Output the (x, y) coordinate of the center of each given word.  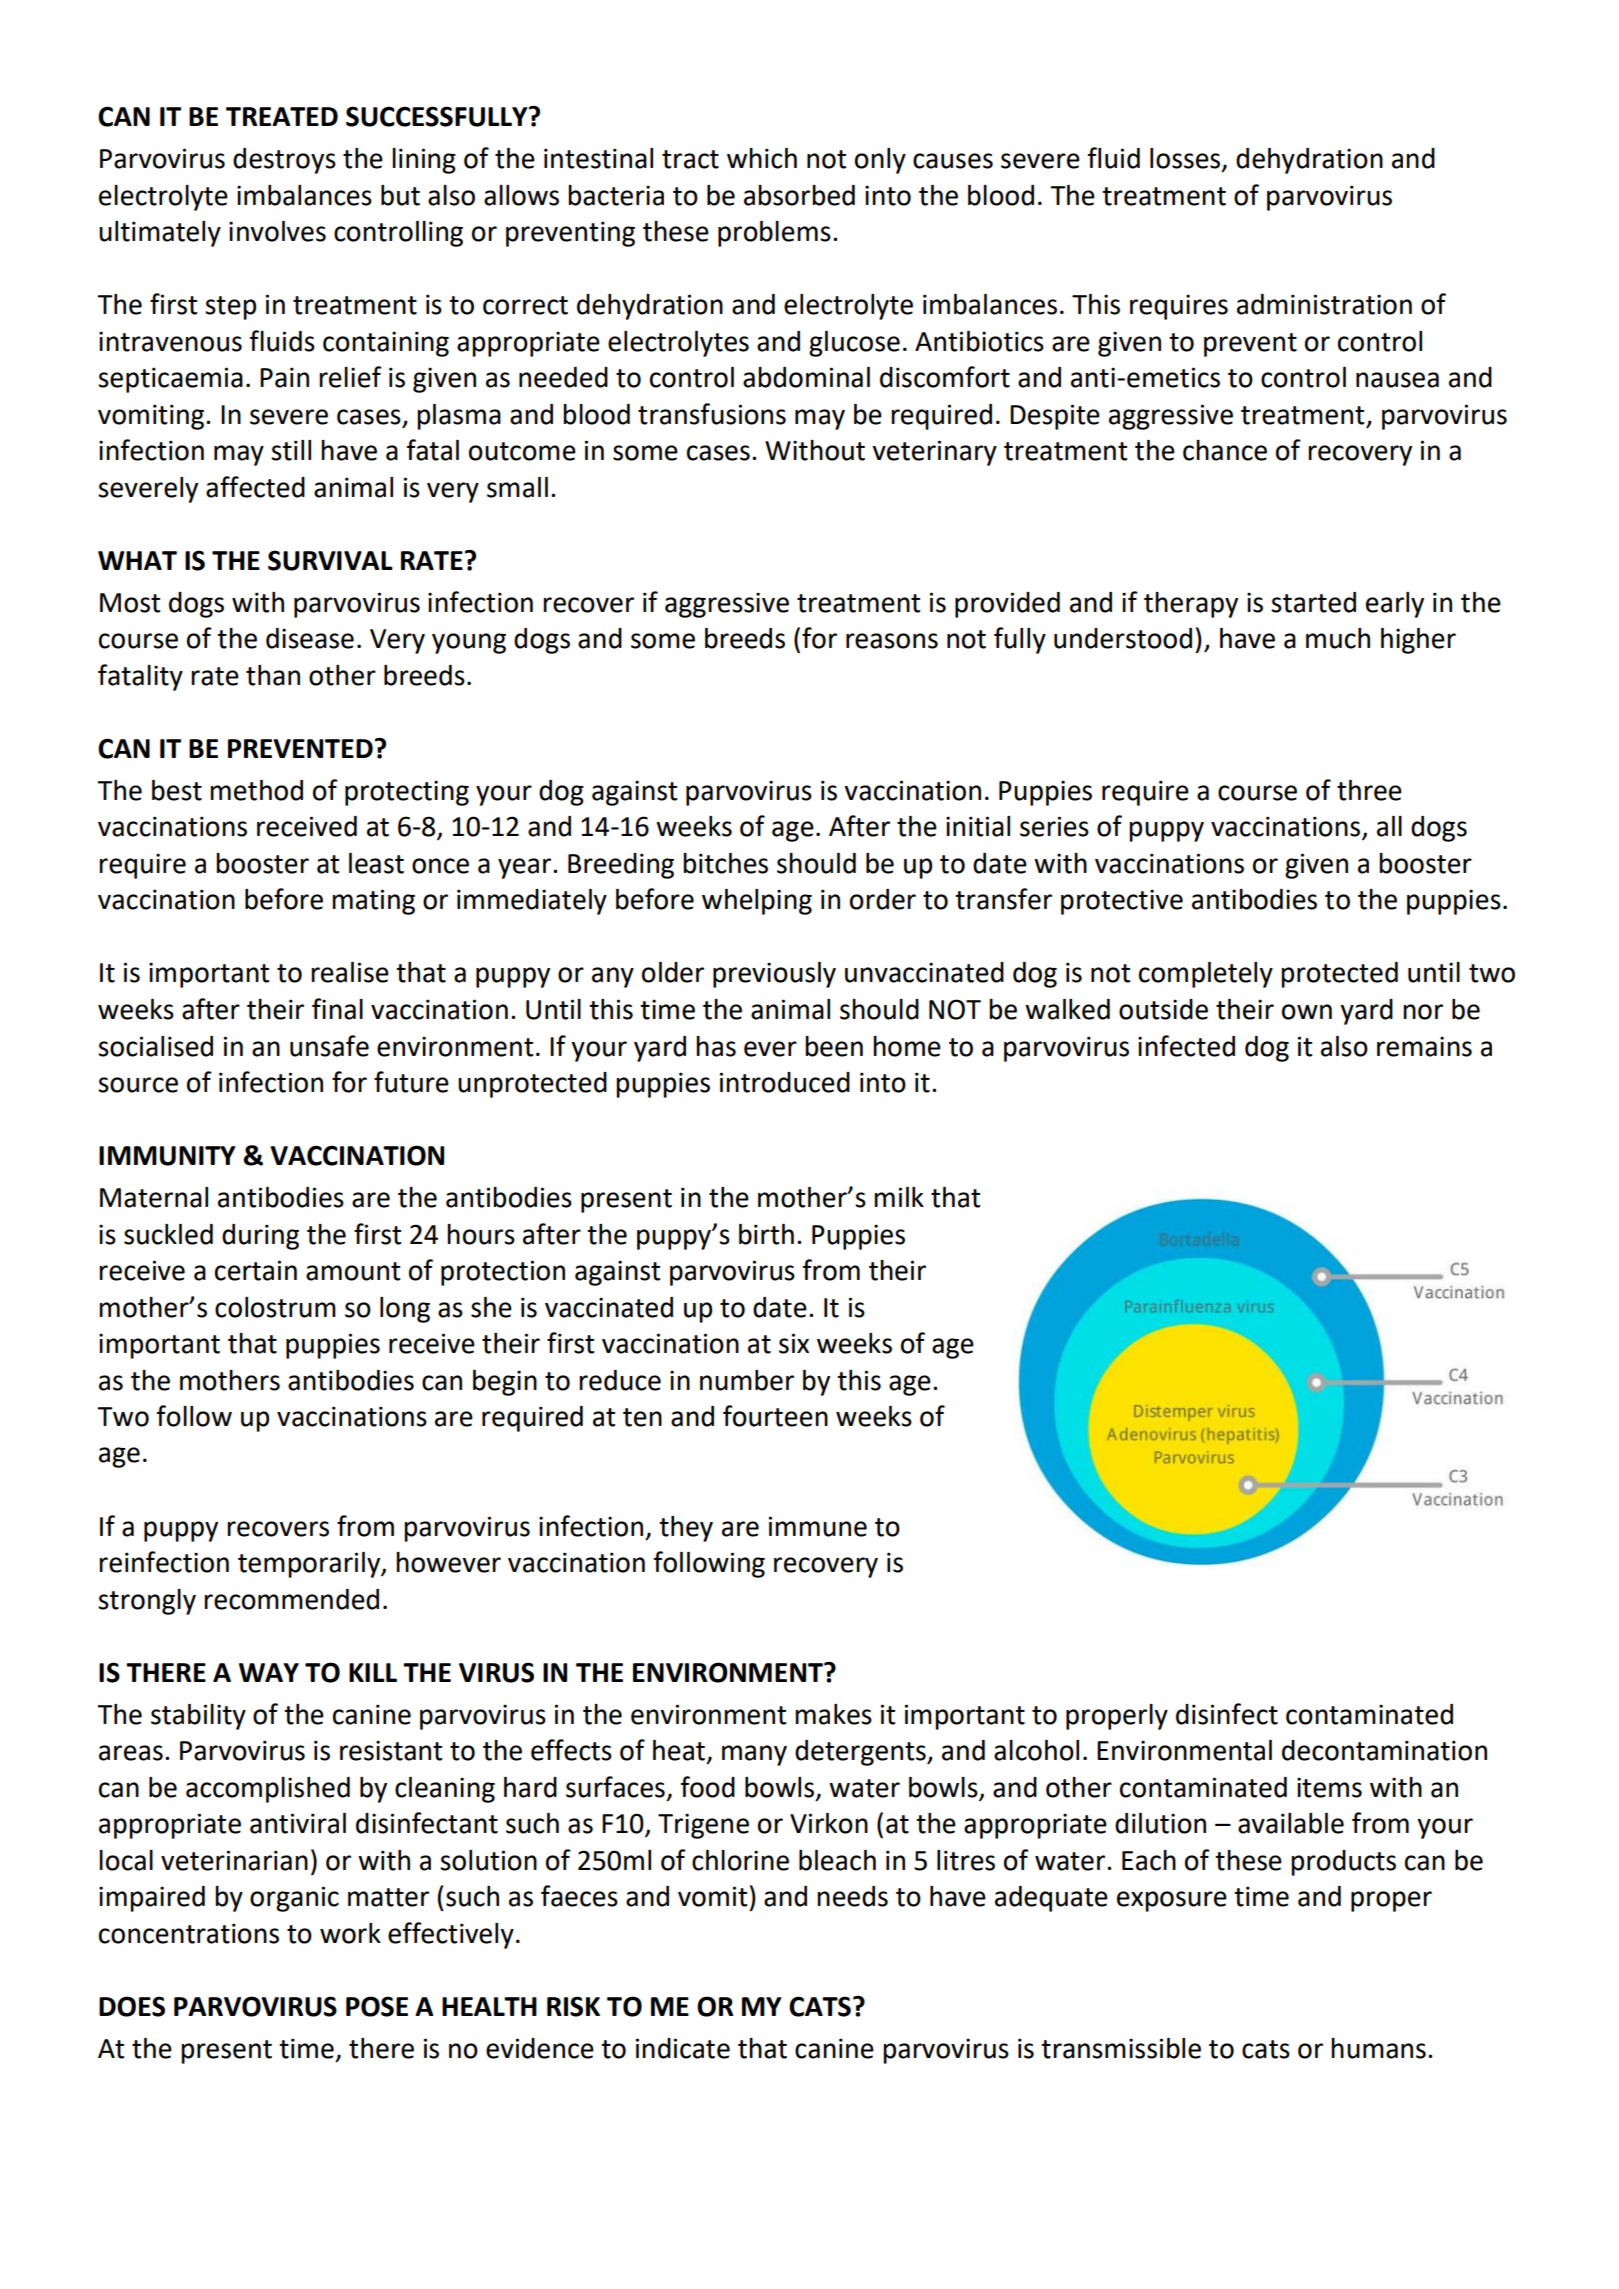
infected (1186, 1046)
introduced (785, 1082)
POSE (377, 2006)
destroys (284, 161)
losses (1186, 159)
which (762, 158)
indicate (683, 2048)
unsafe (329, 1046)
